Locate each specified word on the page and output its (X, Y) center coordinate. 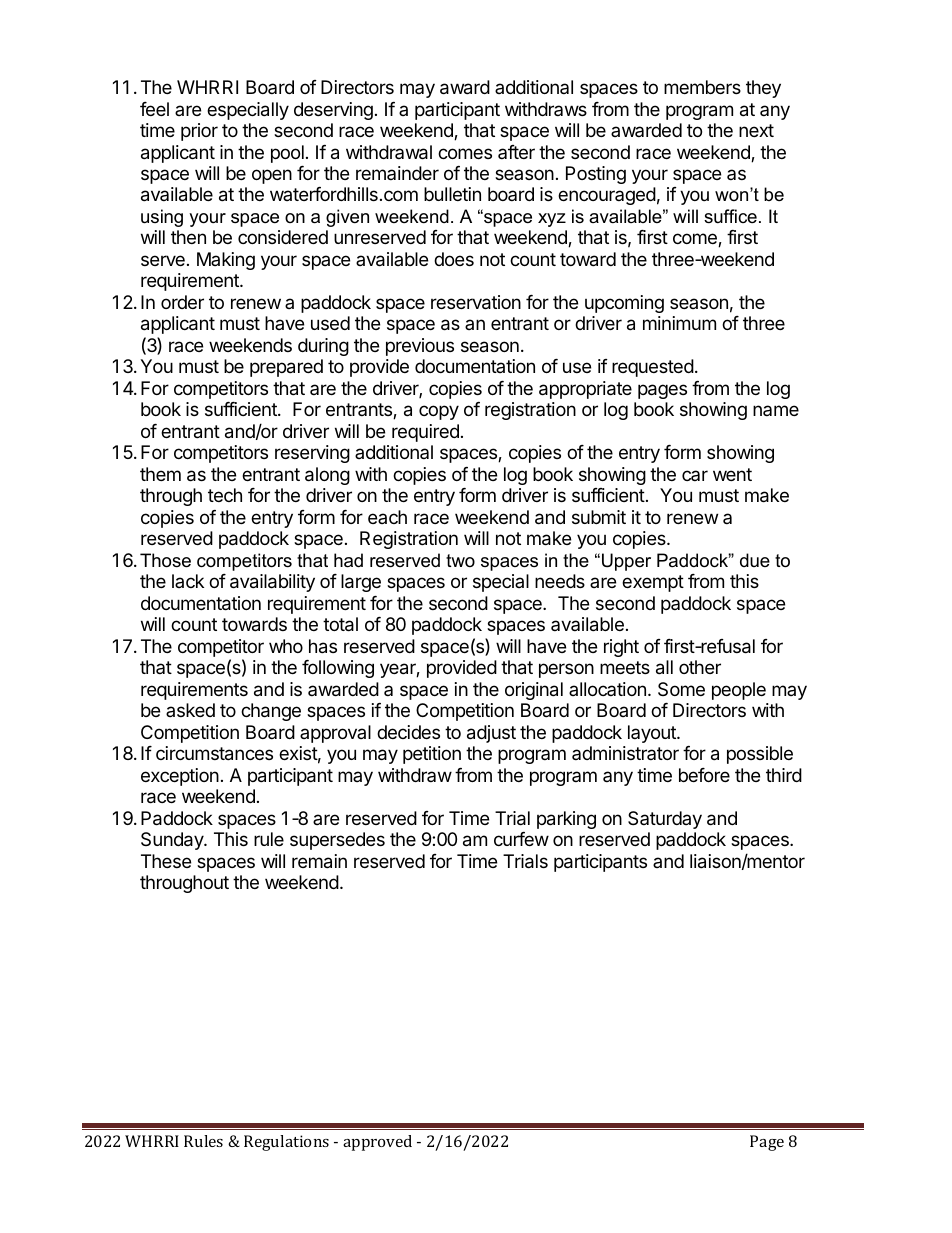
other (700, 667)
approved (377, 1143)
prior (199, 132)
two (460, 560)
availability (272, 583)
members (702, 87)
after (516, 152)
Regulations (286, 1143)
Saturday (665, 820)
